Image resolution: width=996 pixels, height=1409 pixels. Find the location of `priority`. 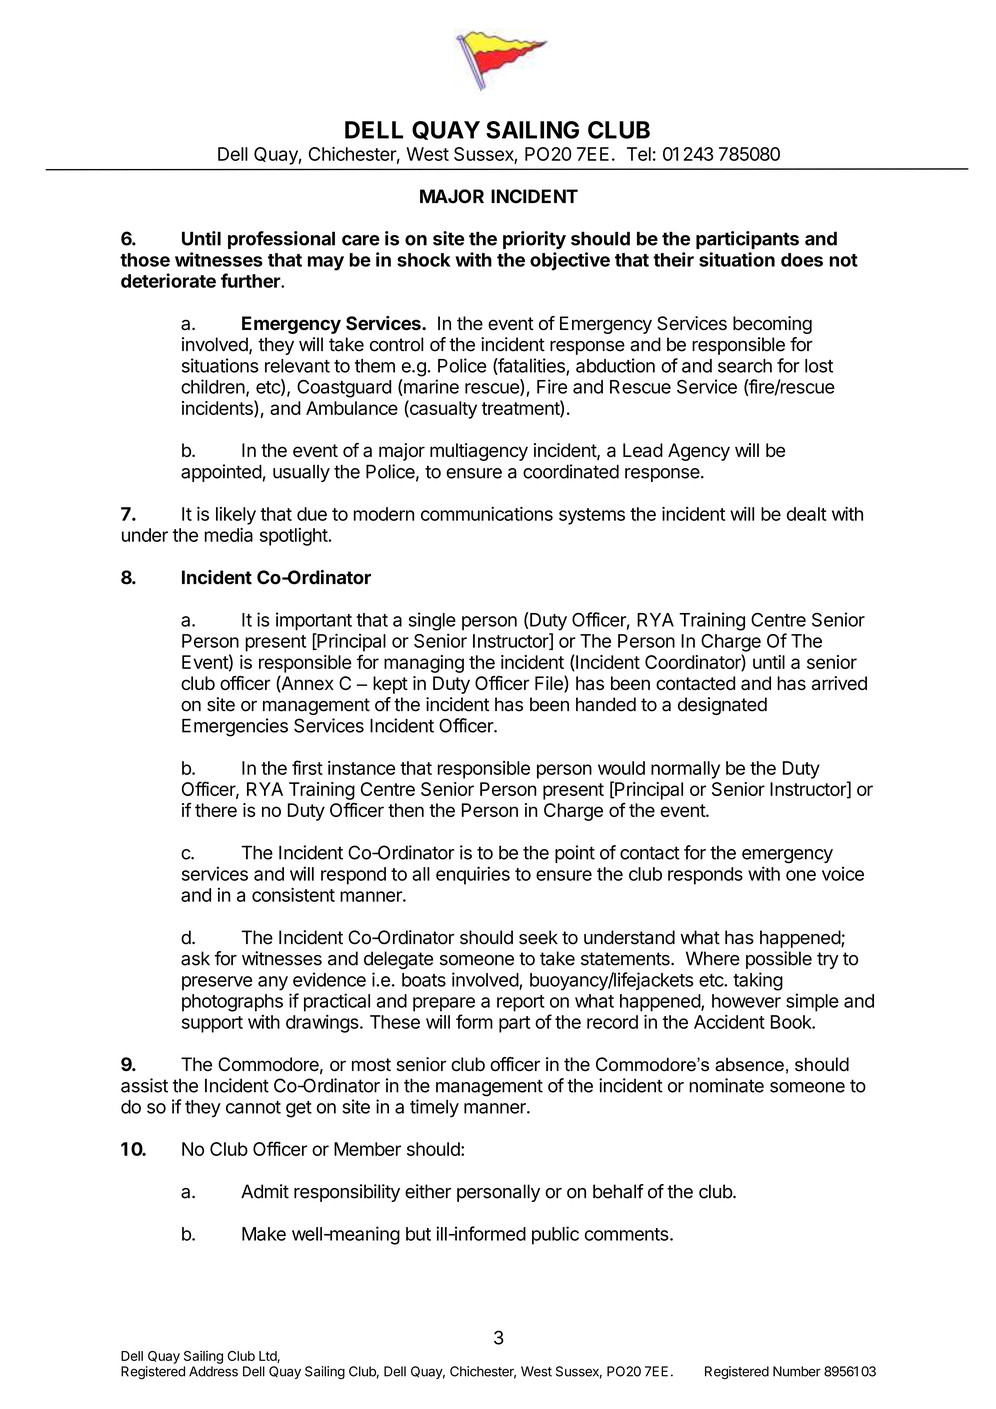

priority is located at coordinates (534, 240).
